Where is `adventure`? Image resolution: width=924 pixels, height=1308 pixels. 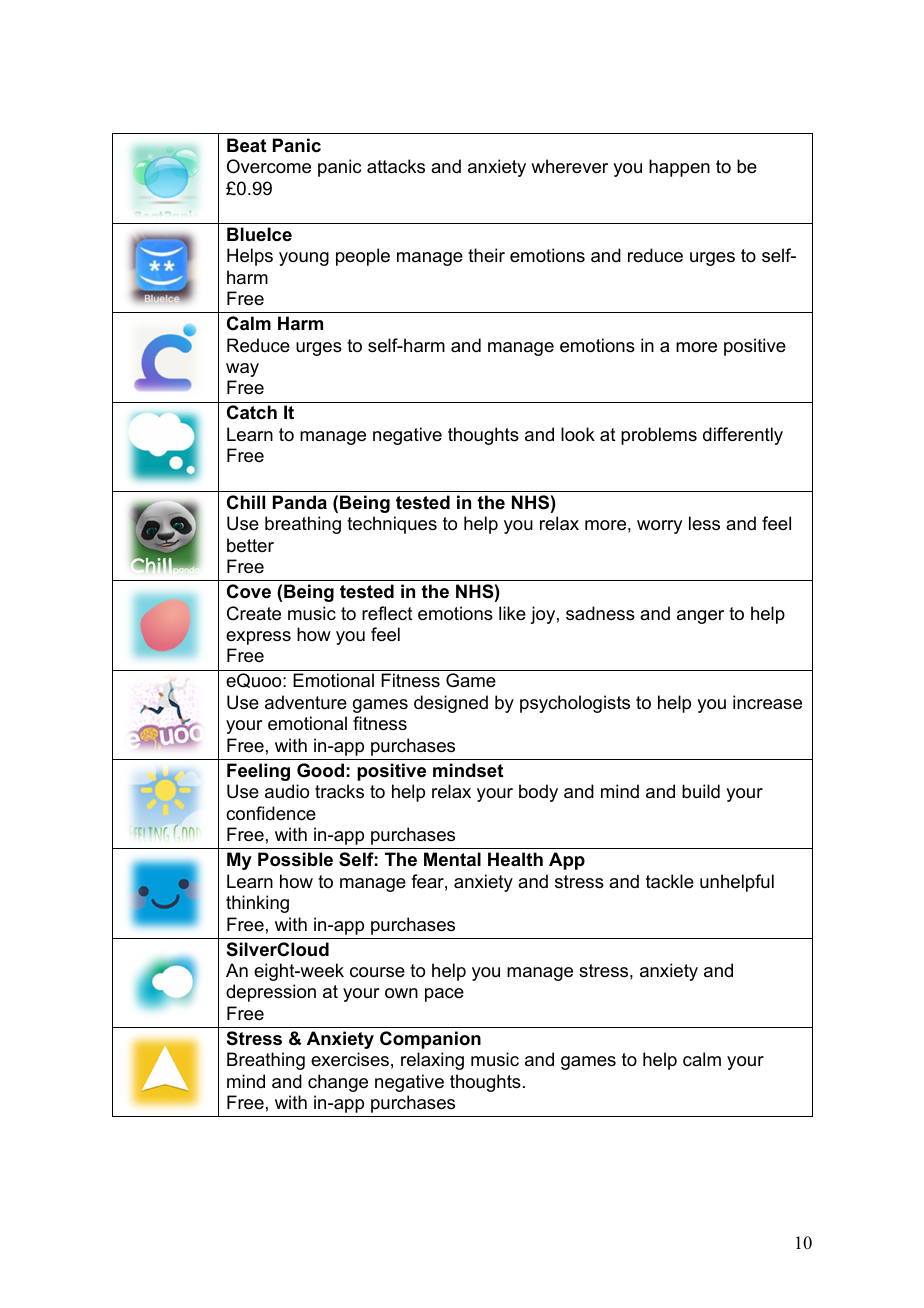 adventure is located at coordinates (306, 702).
